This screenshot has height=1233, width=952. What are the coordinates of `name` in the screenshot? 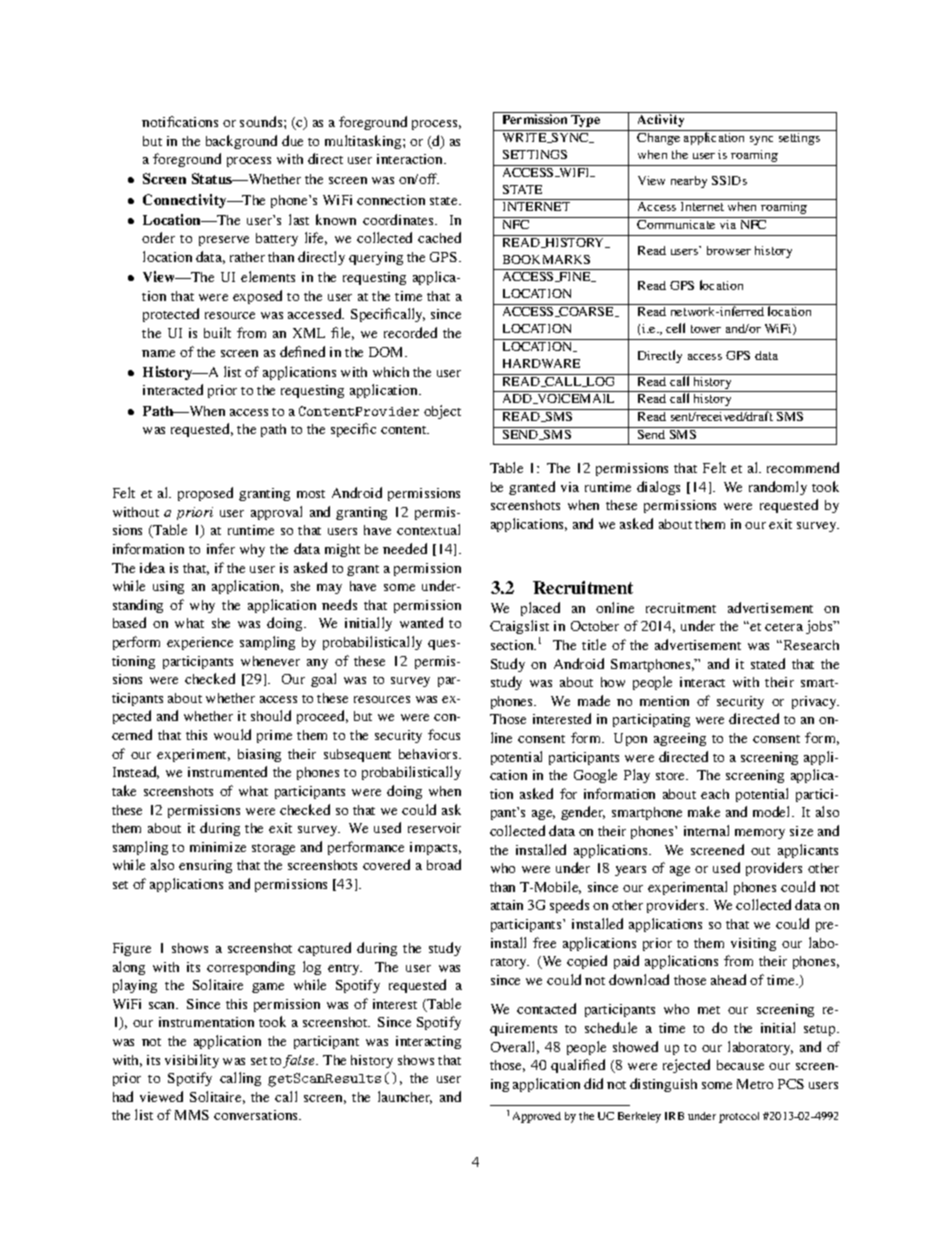 It's located at (158, 353).
